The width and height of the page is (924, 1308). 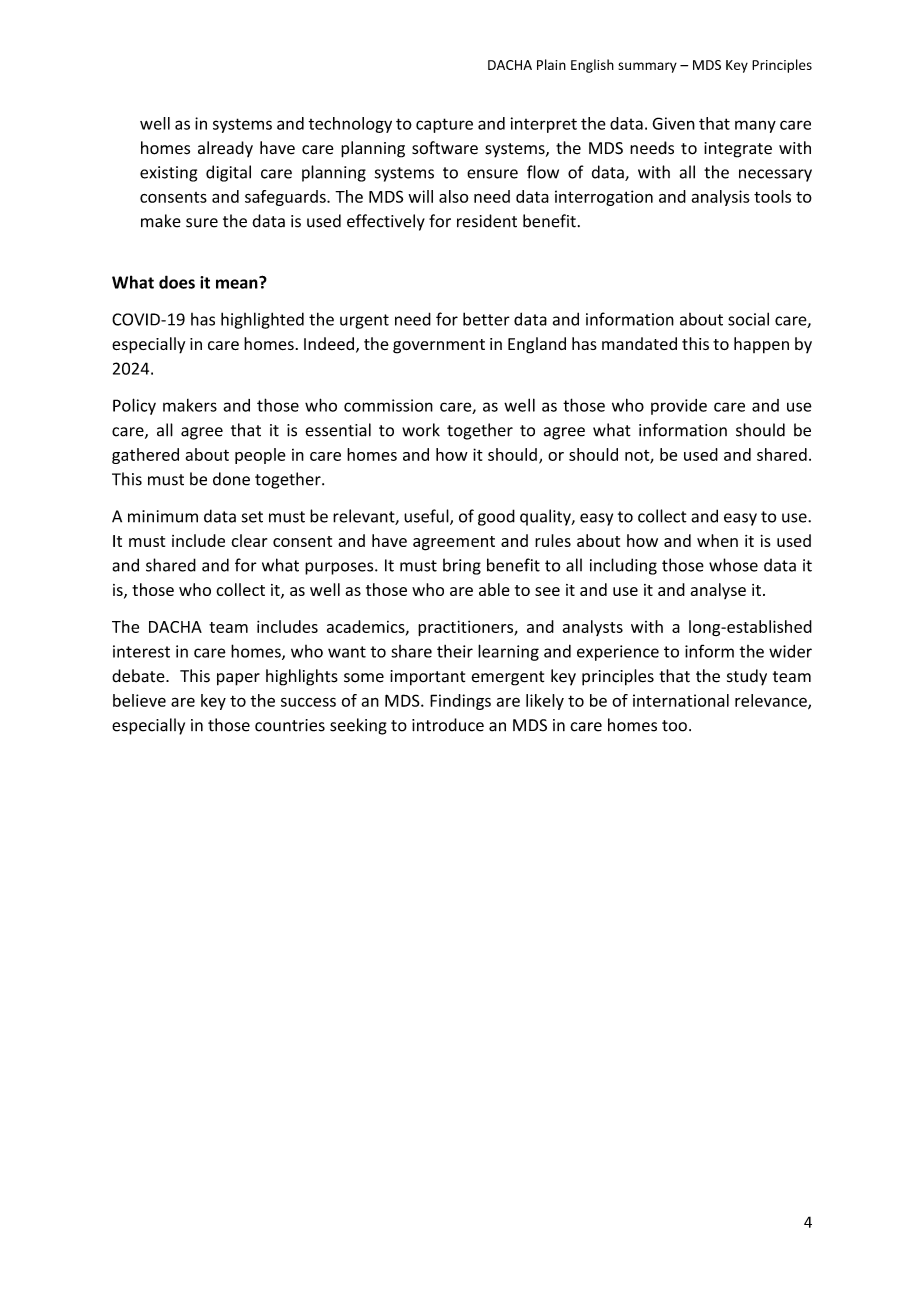 I want to click on provide, so click(x=679, y=407).
